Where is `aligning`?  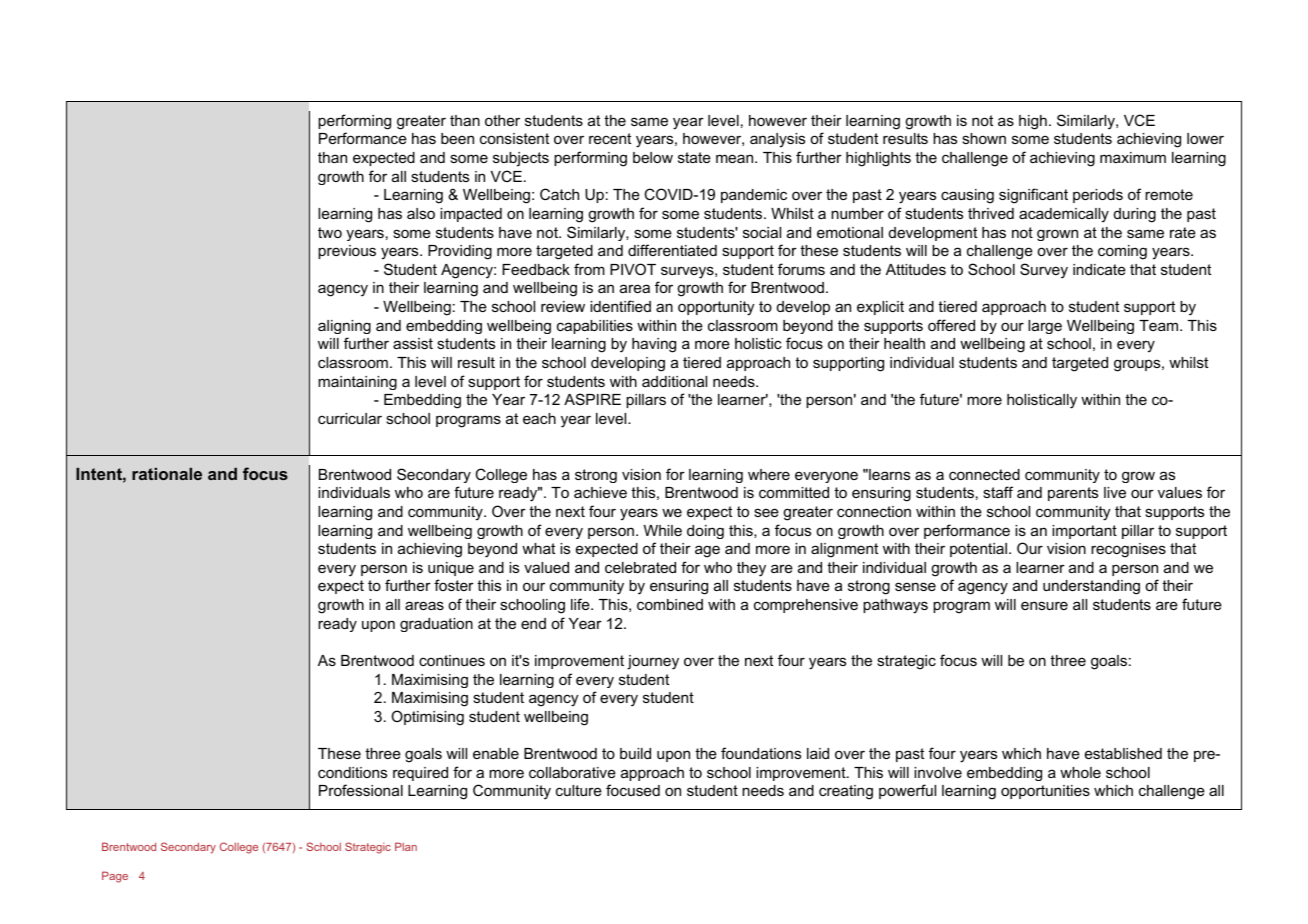 aligning is located at coordinates (344, 327).
